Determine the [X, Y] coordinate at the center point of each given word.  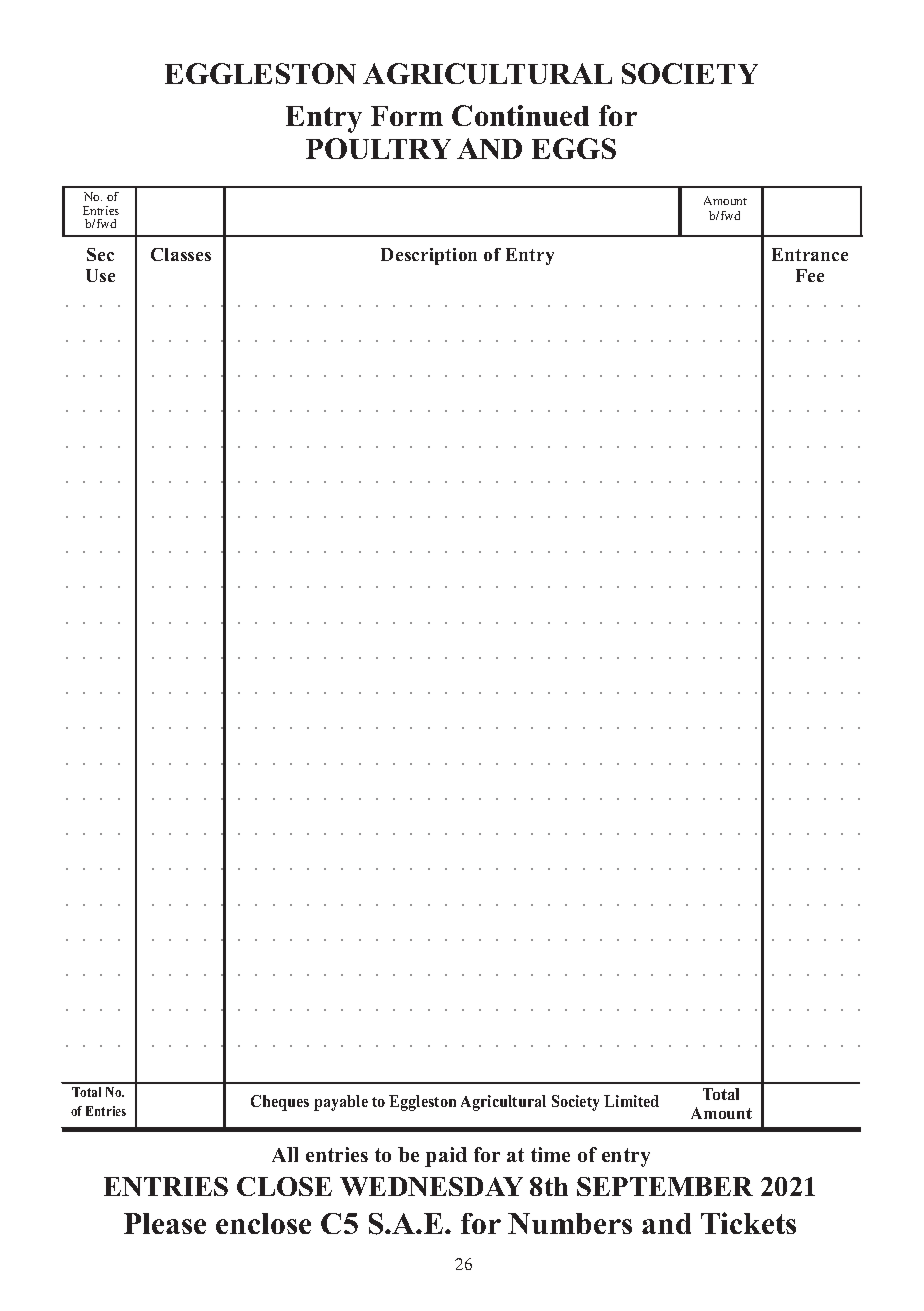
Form [407, 116]
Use [100, 275]
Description [429, 256]
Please [165, 1223]
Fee [810, 275]
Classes [181, 254]
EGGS [574, 148]
